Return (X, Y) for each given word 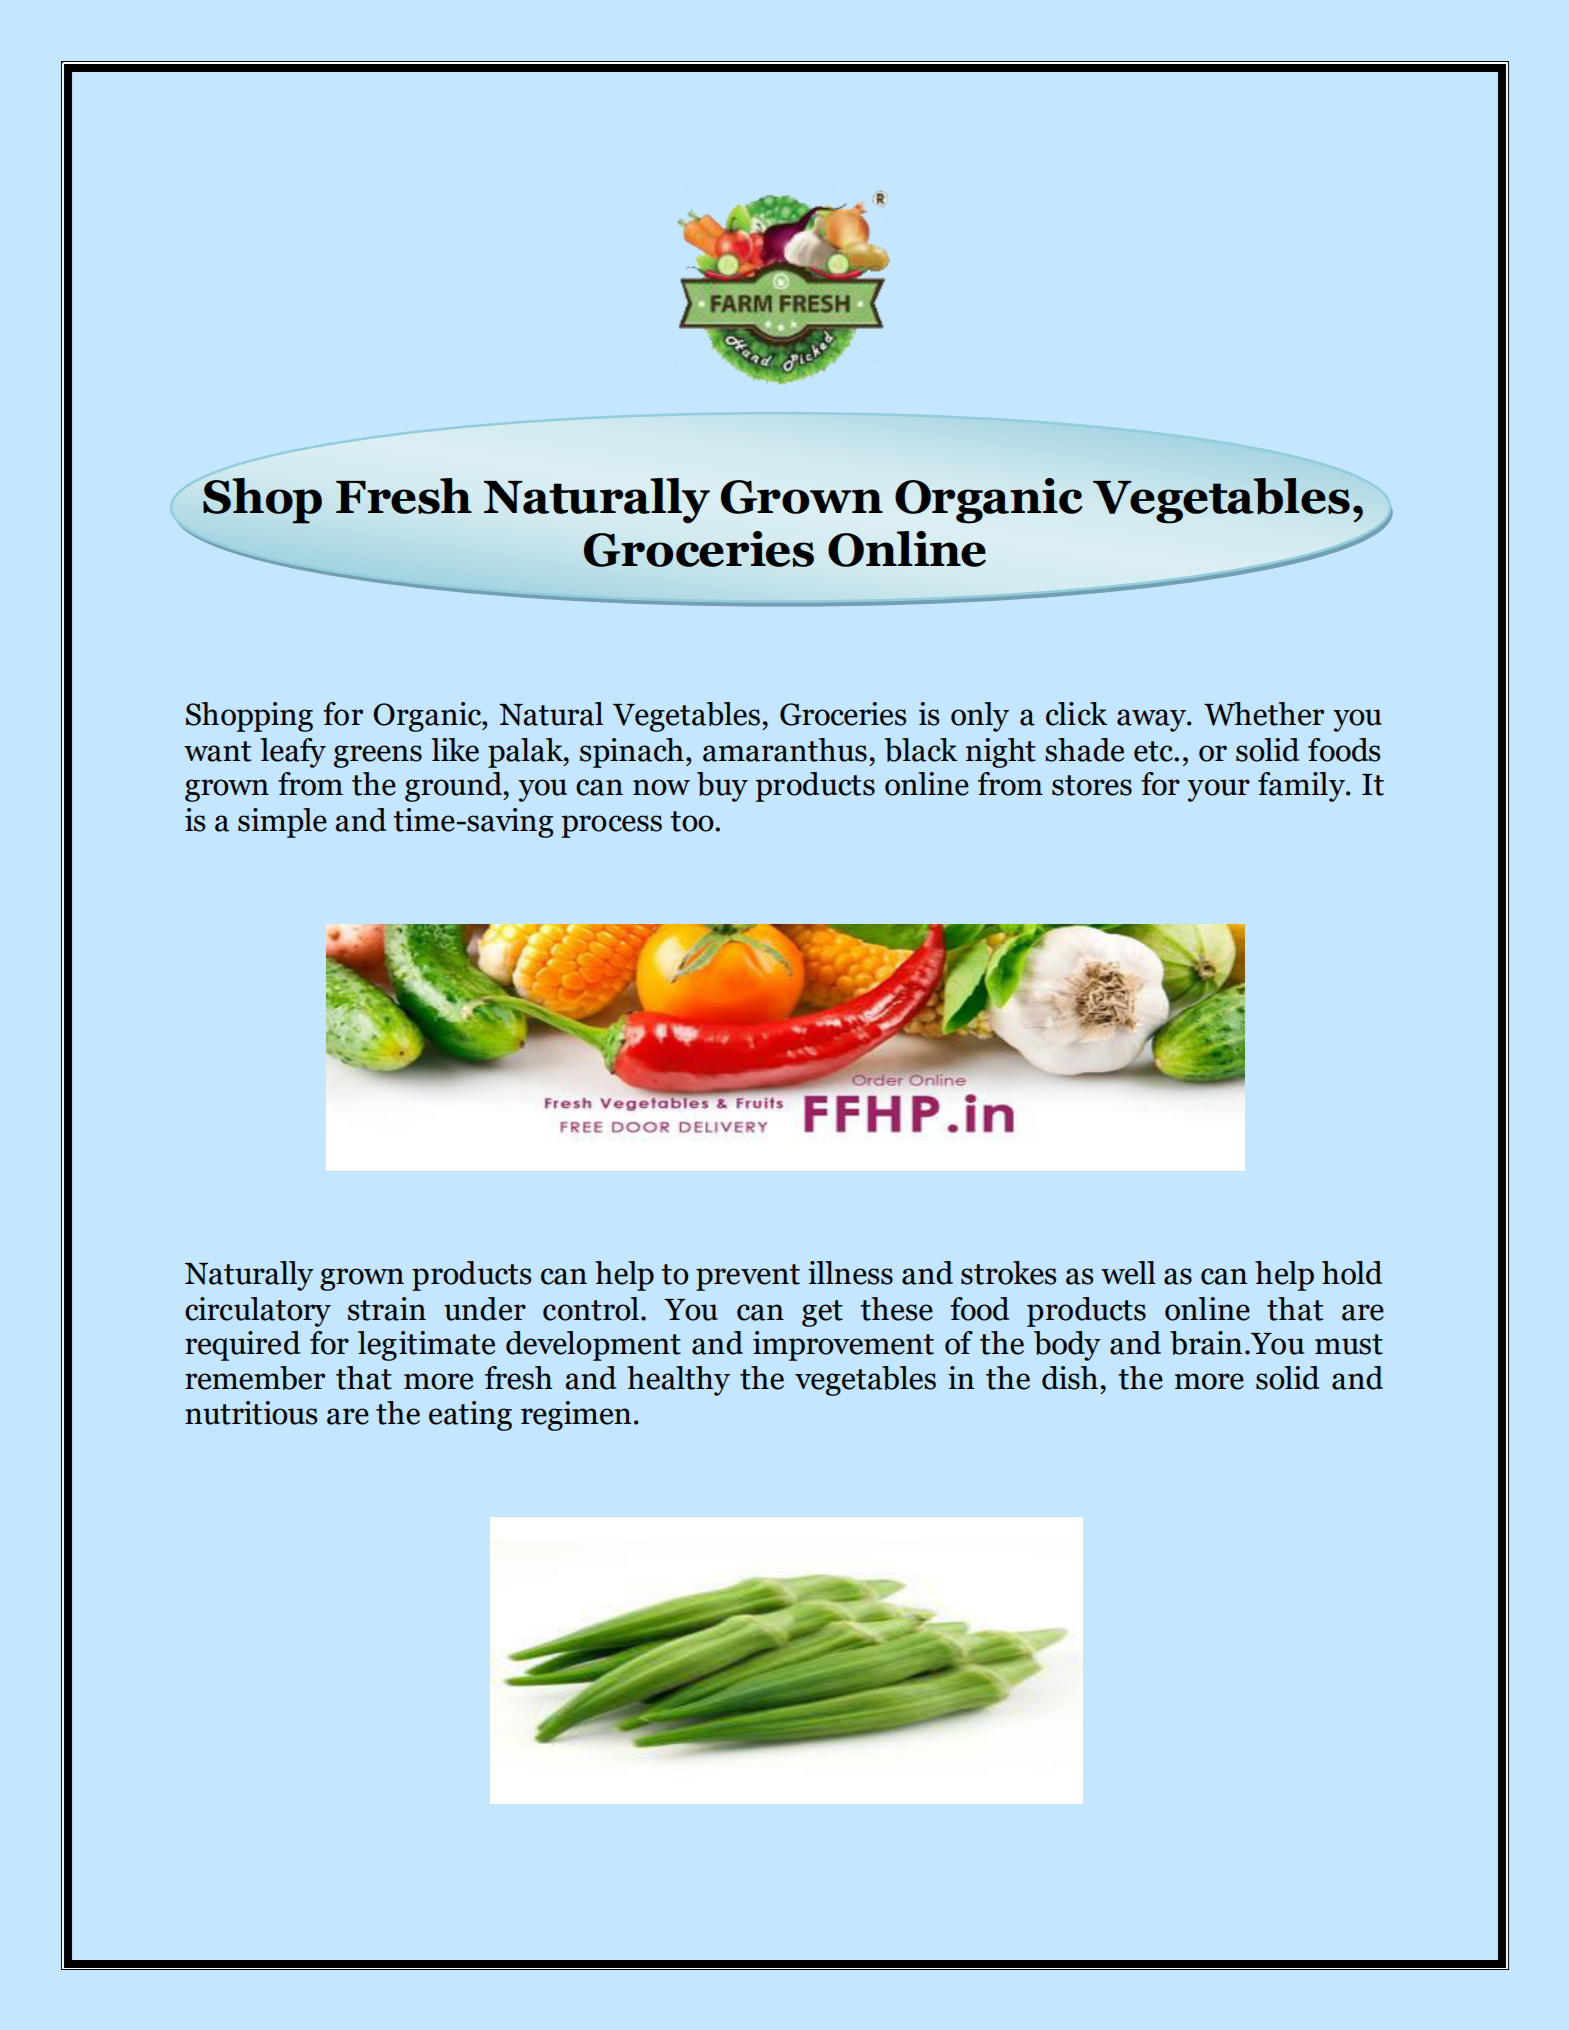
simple (282, 823)
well (1128, 1273)
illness (850, 1273)
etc (1155, 751)
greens (378, 756)
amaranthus (785, 750)
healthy (678, 1381)
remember (255, 1378)
